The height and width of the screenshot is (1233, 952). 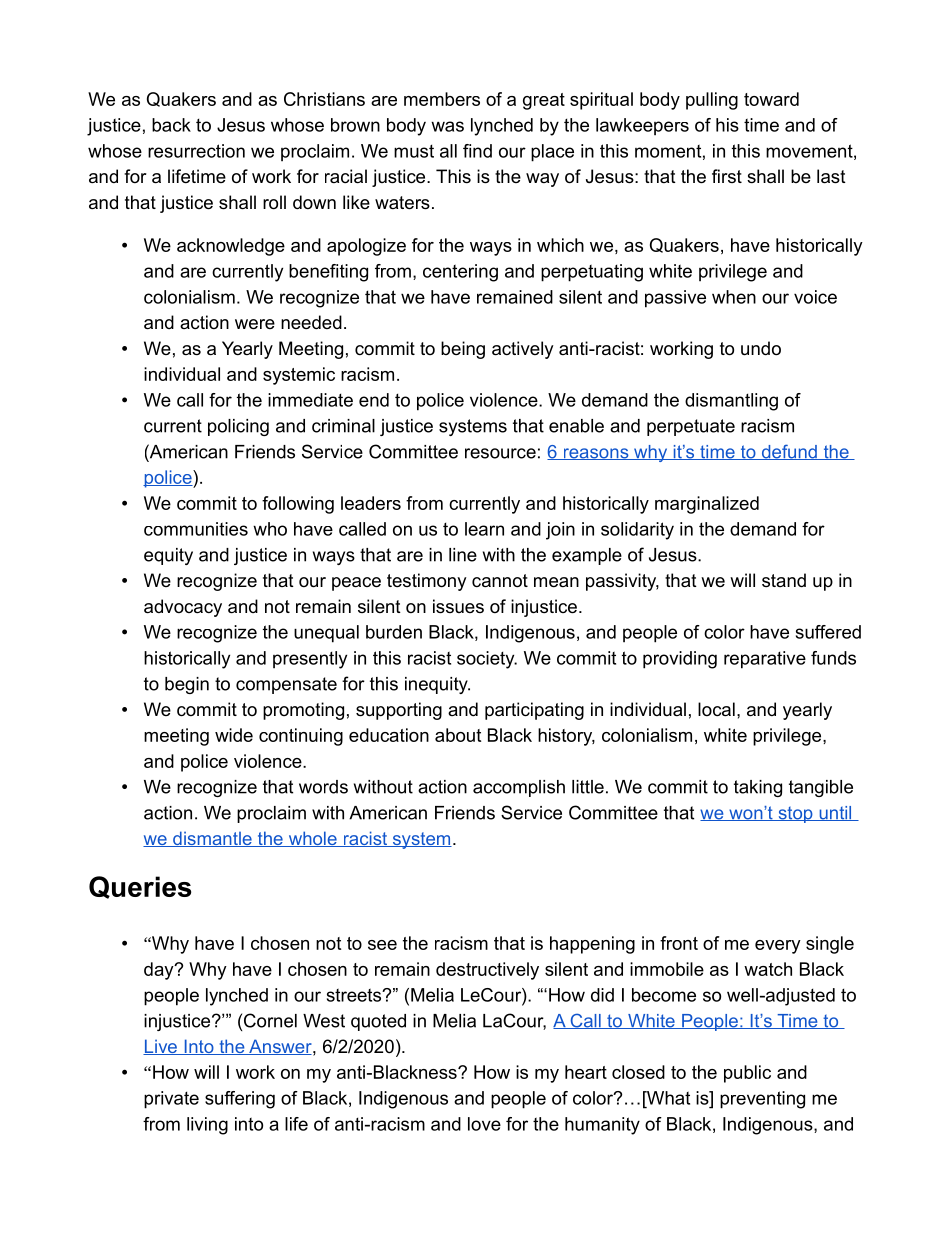 I want to click on dismantle, so click(x=212, y=839).
